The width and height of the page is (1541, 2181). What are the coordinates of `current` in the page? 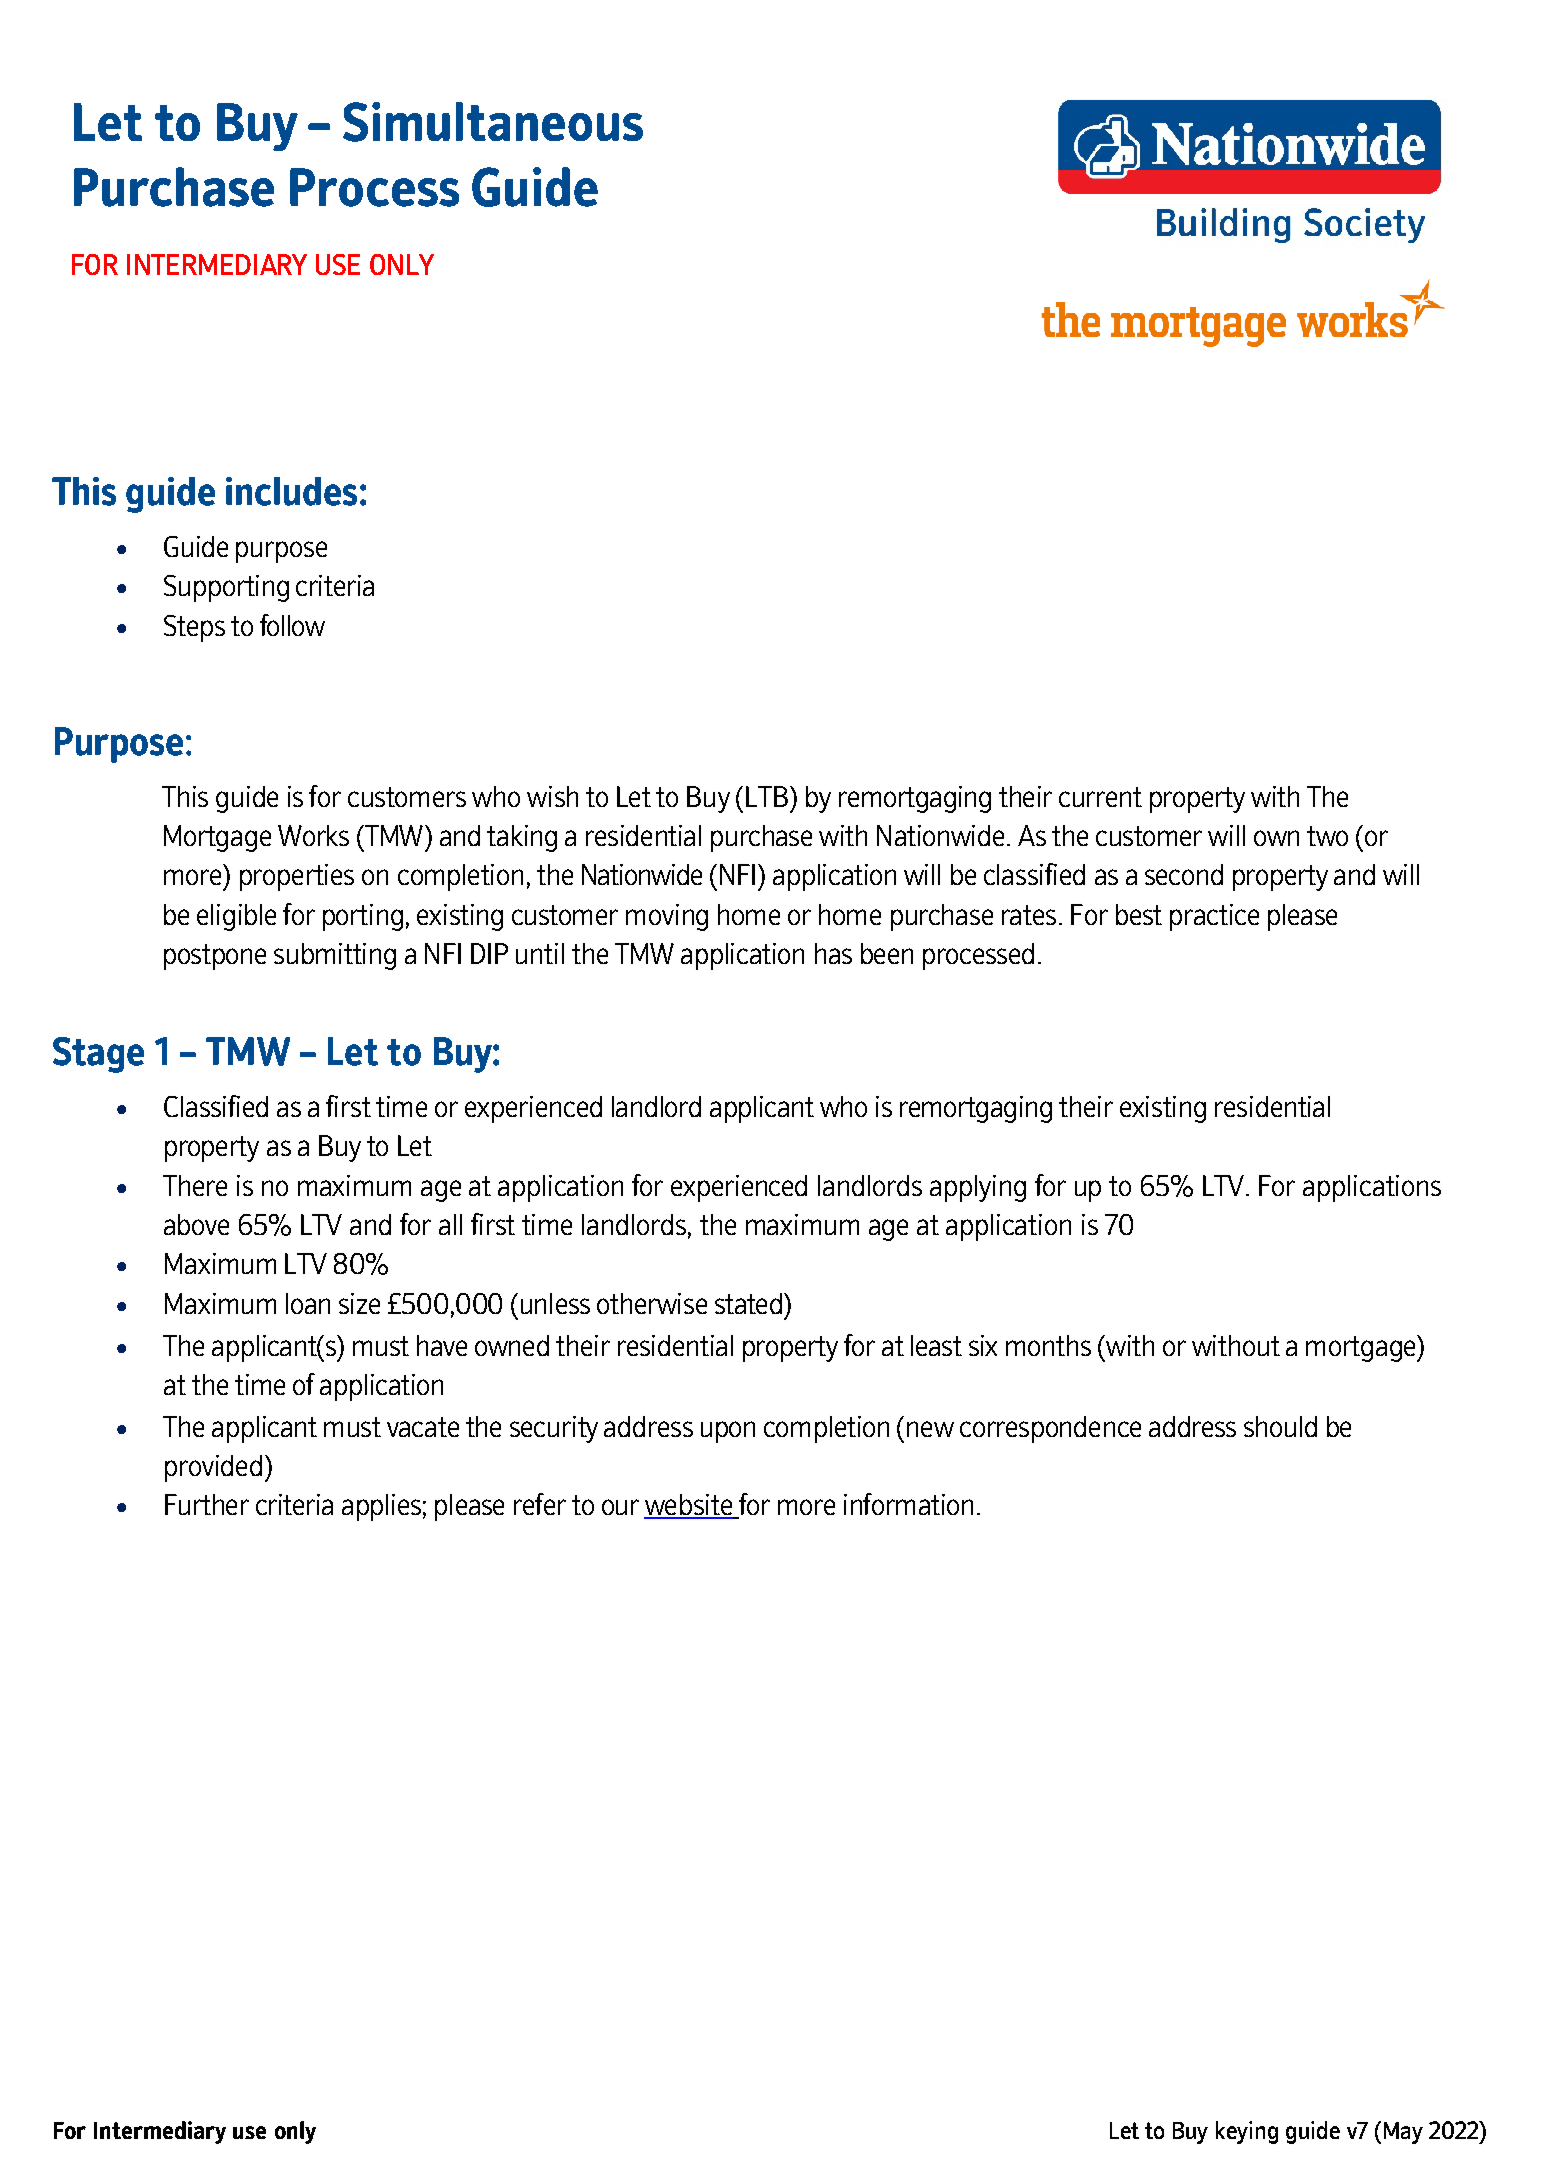 It's located at (1100, 797).
